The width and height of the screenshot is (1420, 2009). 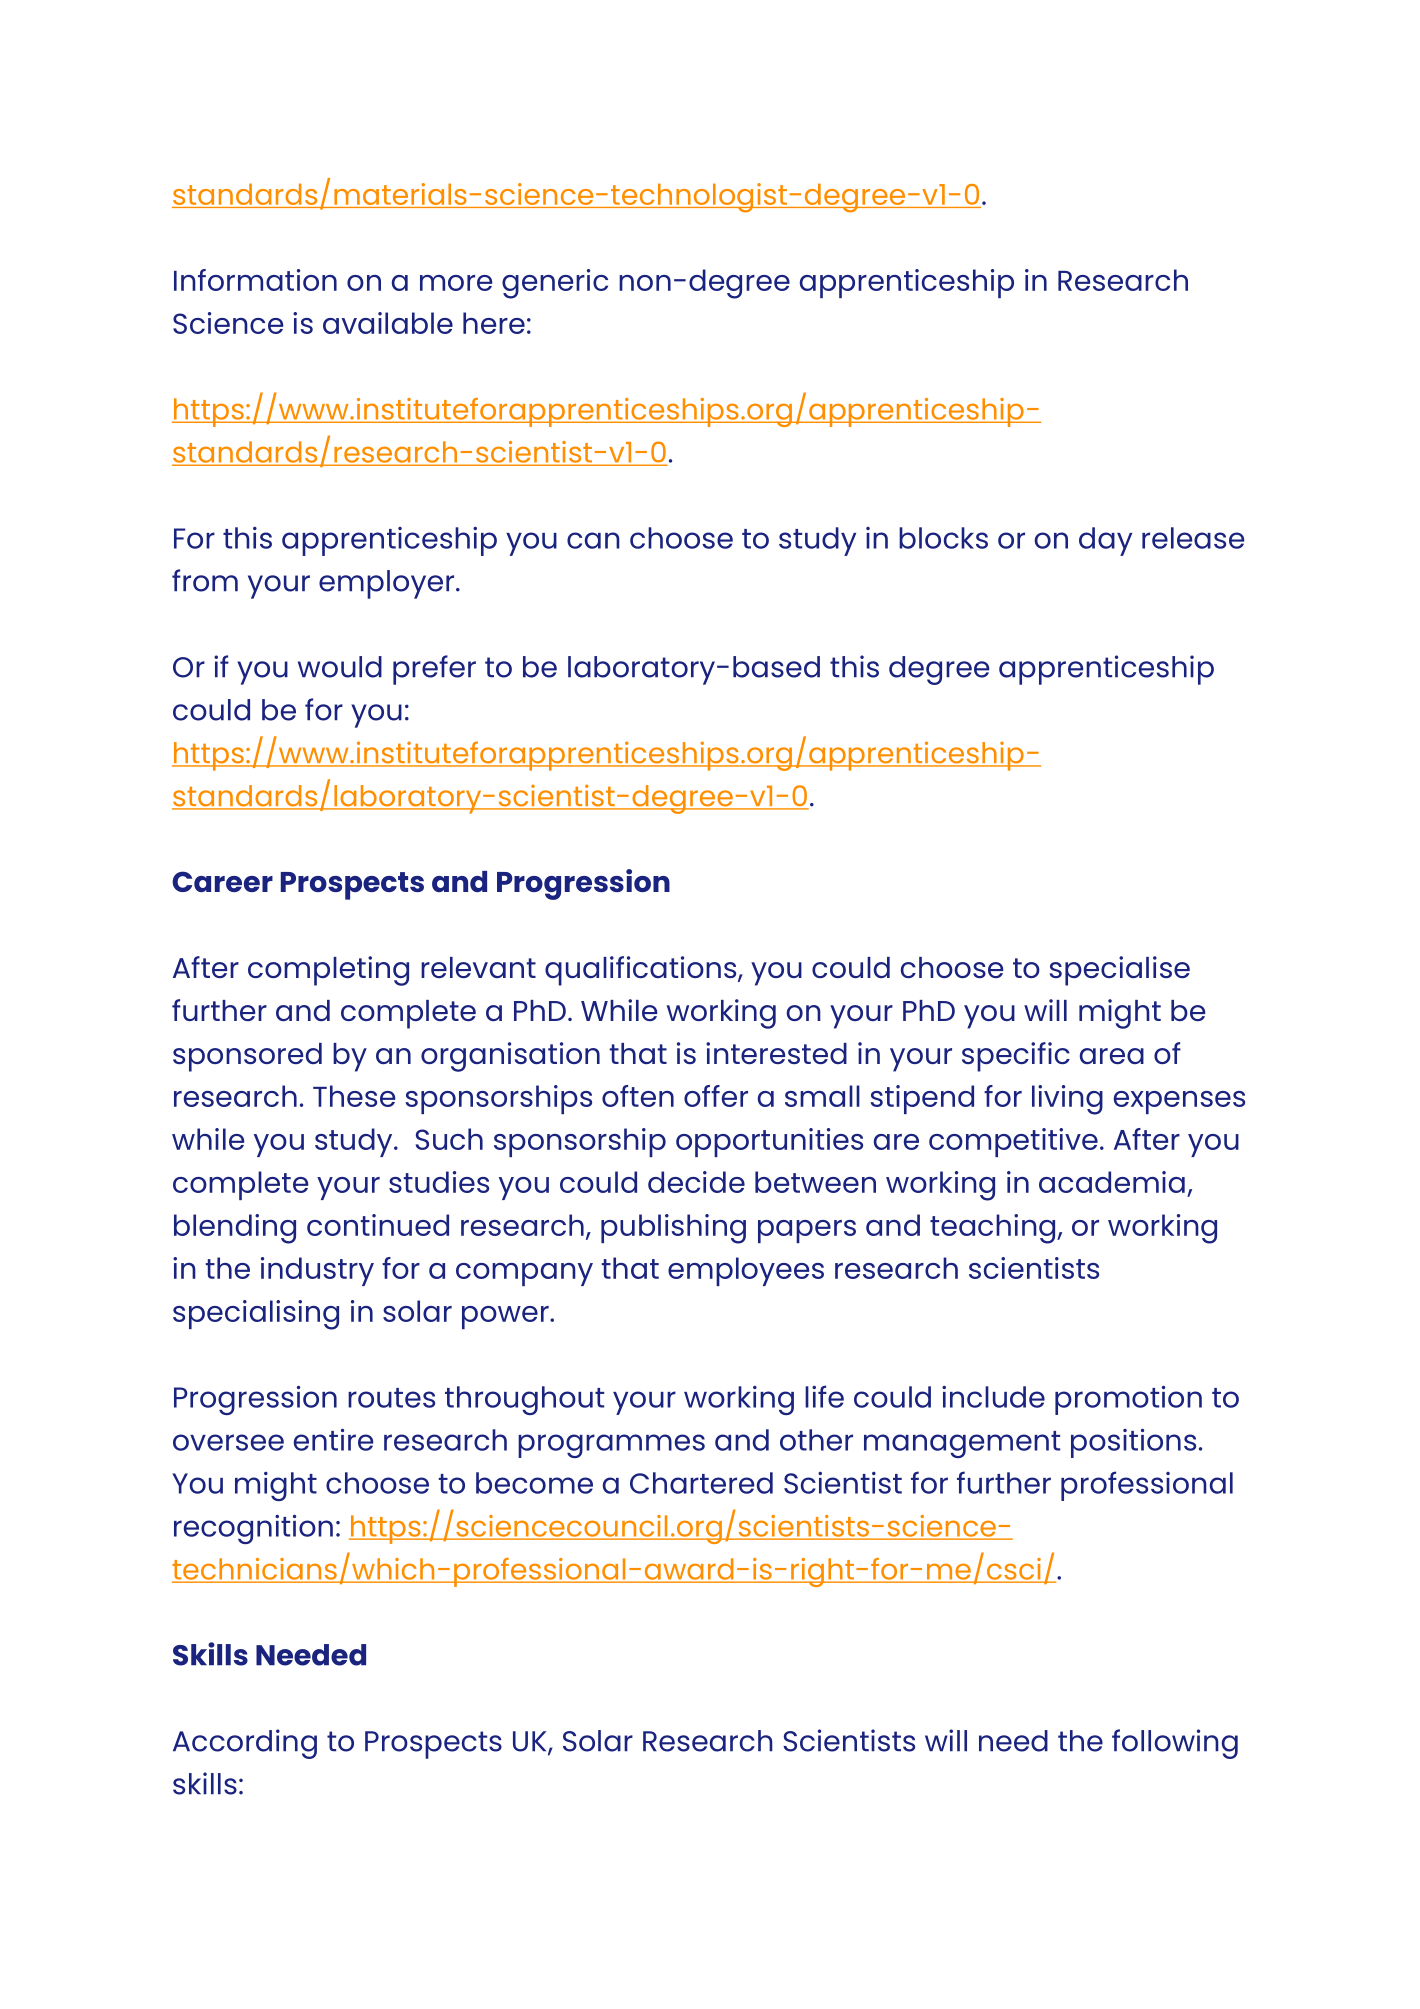 What do you see at coordinates (1120, 971) in the screenshot?
I see `specialise` at bounding box center [1120, 971].
